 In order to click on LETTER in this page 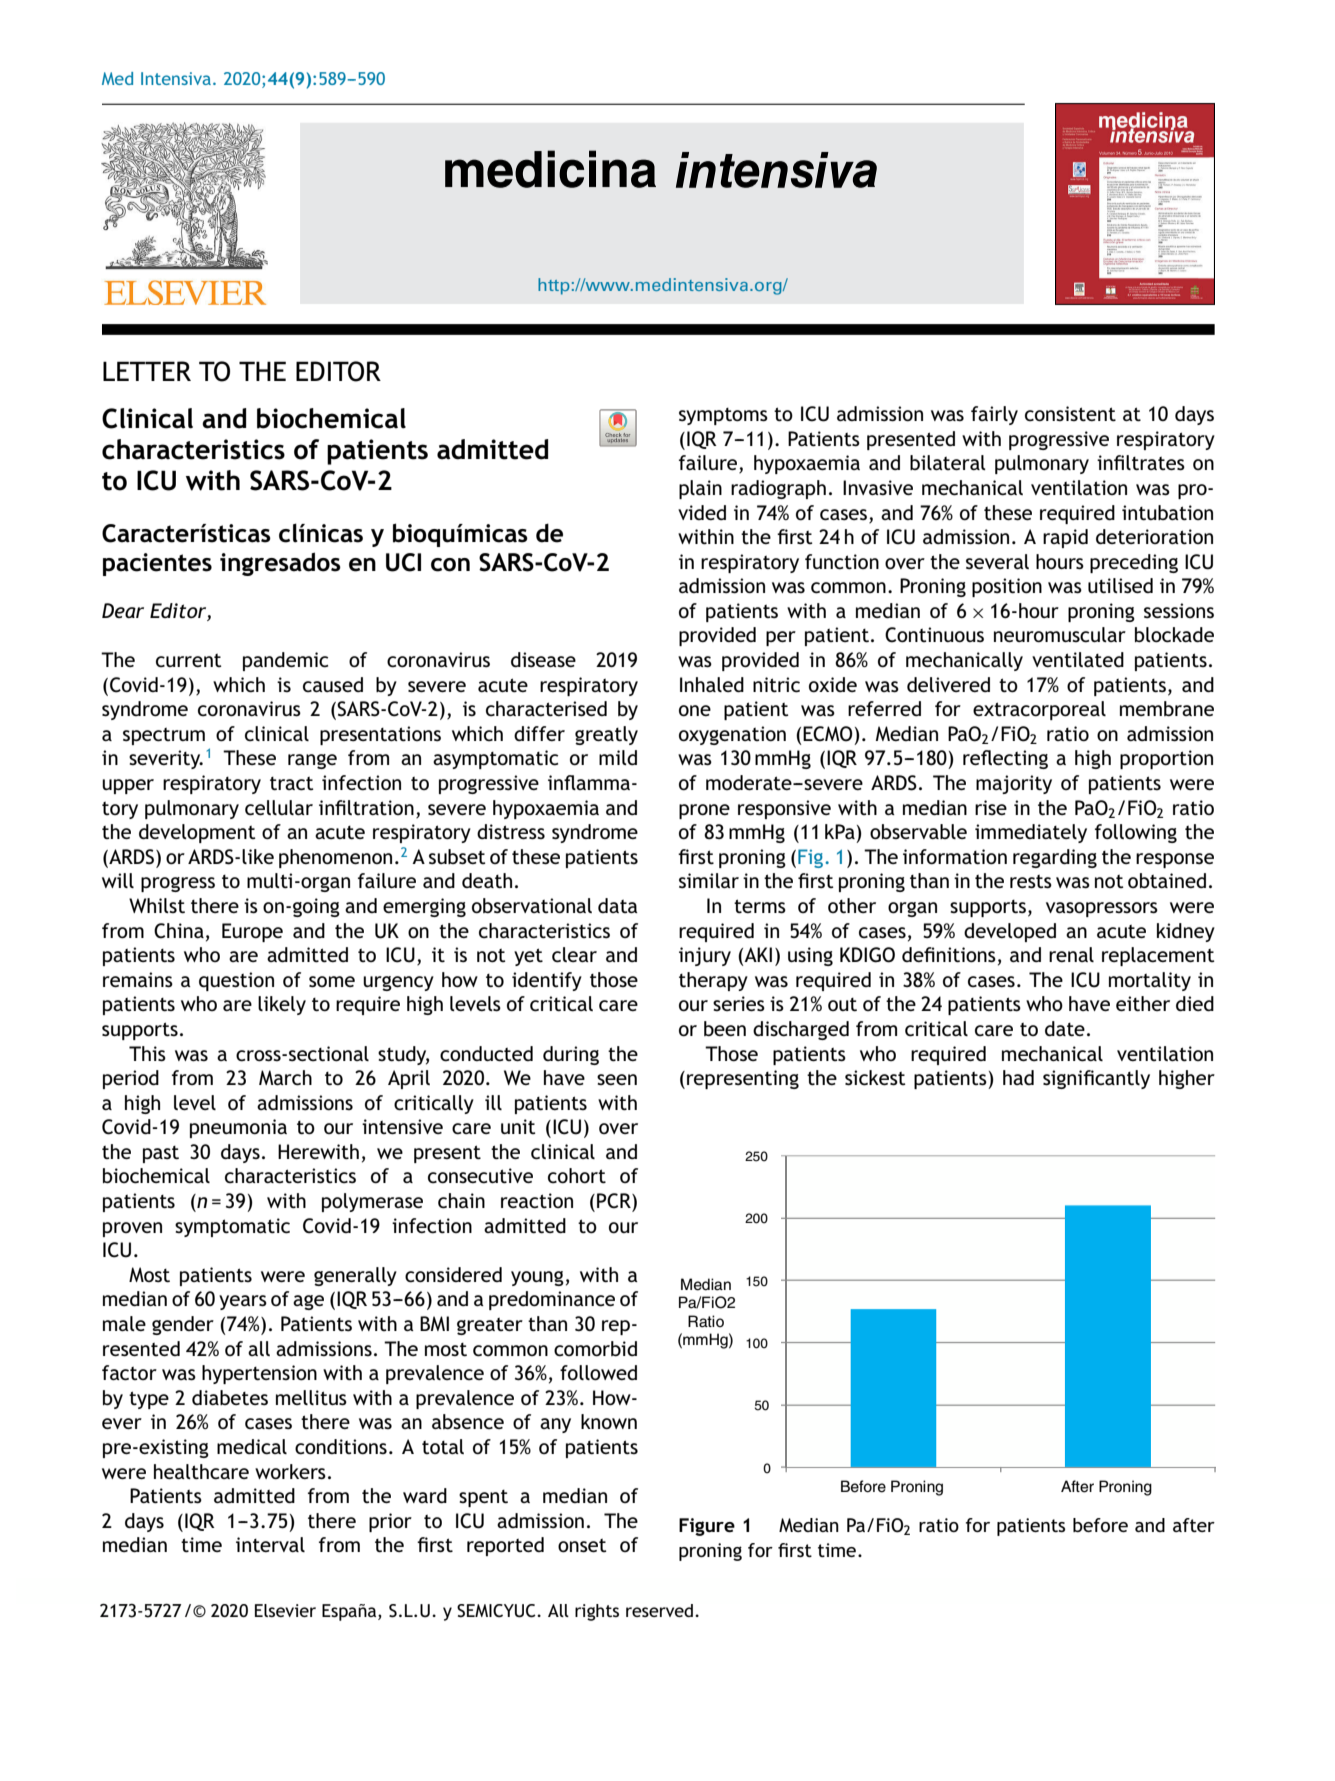, I will do `click(147, 371)`.
